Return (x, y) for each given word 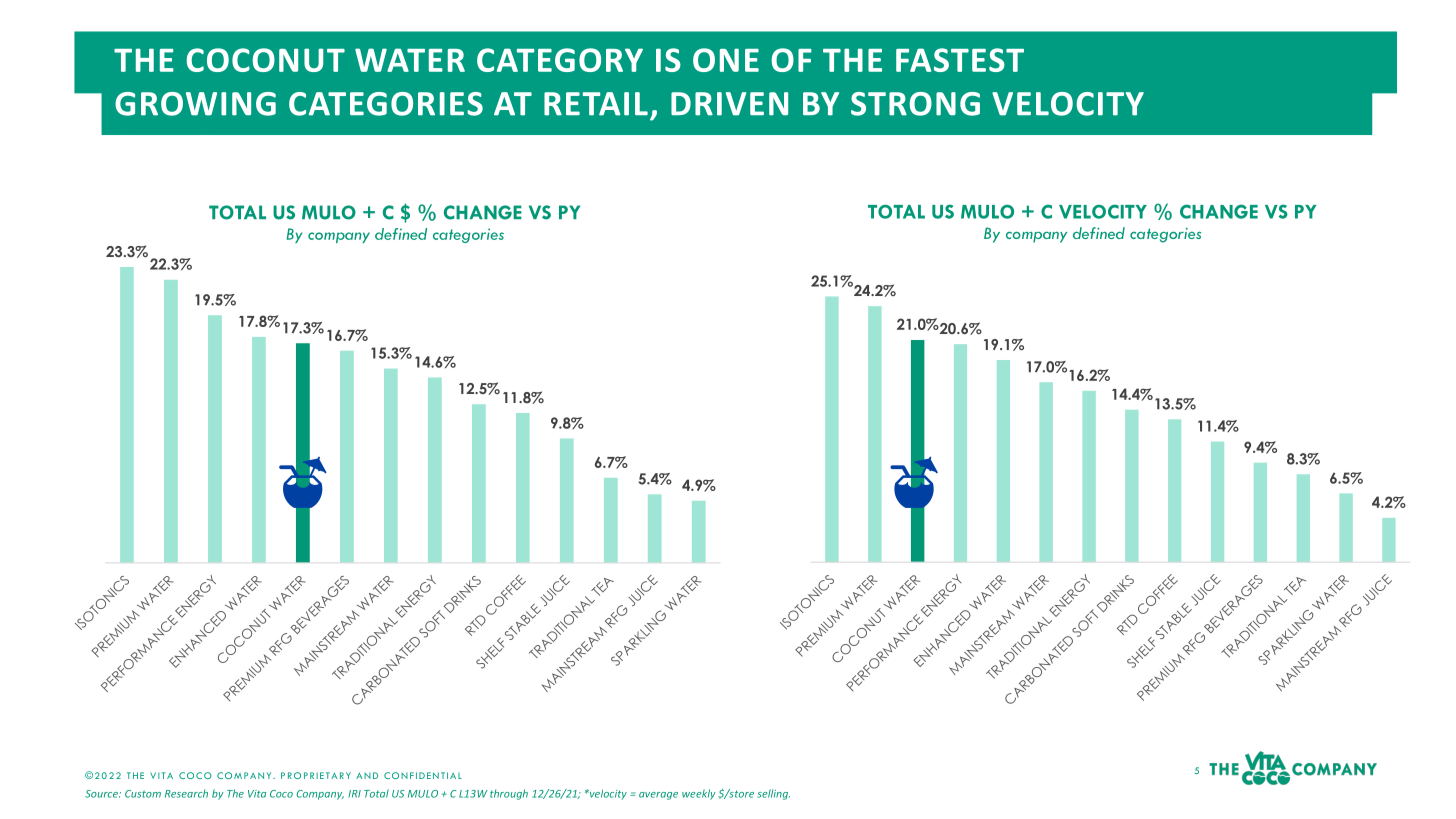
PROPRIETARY (316, 775)
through (509, 794)
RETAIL (596, 104)
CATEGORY (560, 60)
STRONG (915, 104)
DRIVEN (729, 104)
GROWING (195, 104)
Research (186, 793)
